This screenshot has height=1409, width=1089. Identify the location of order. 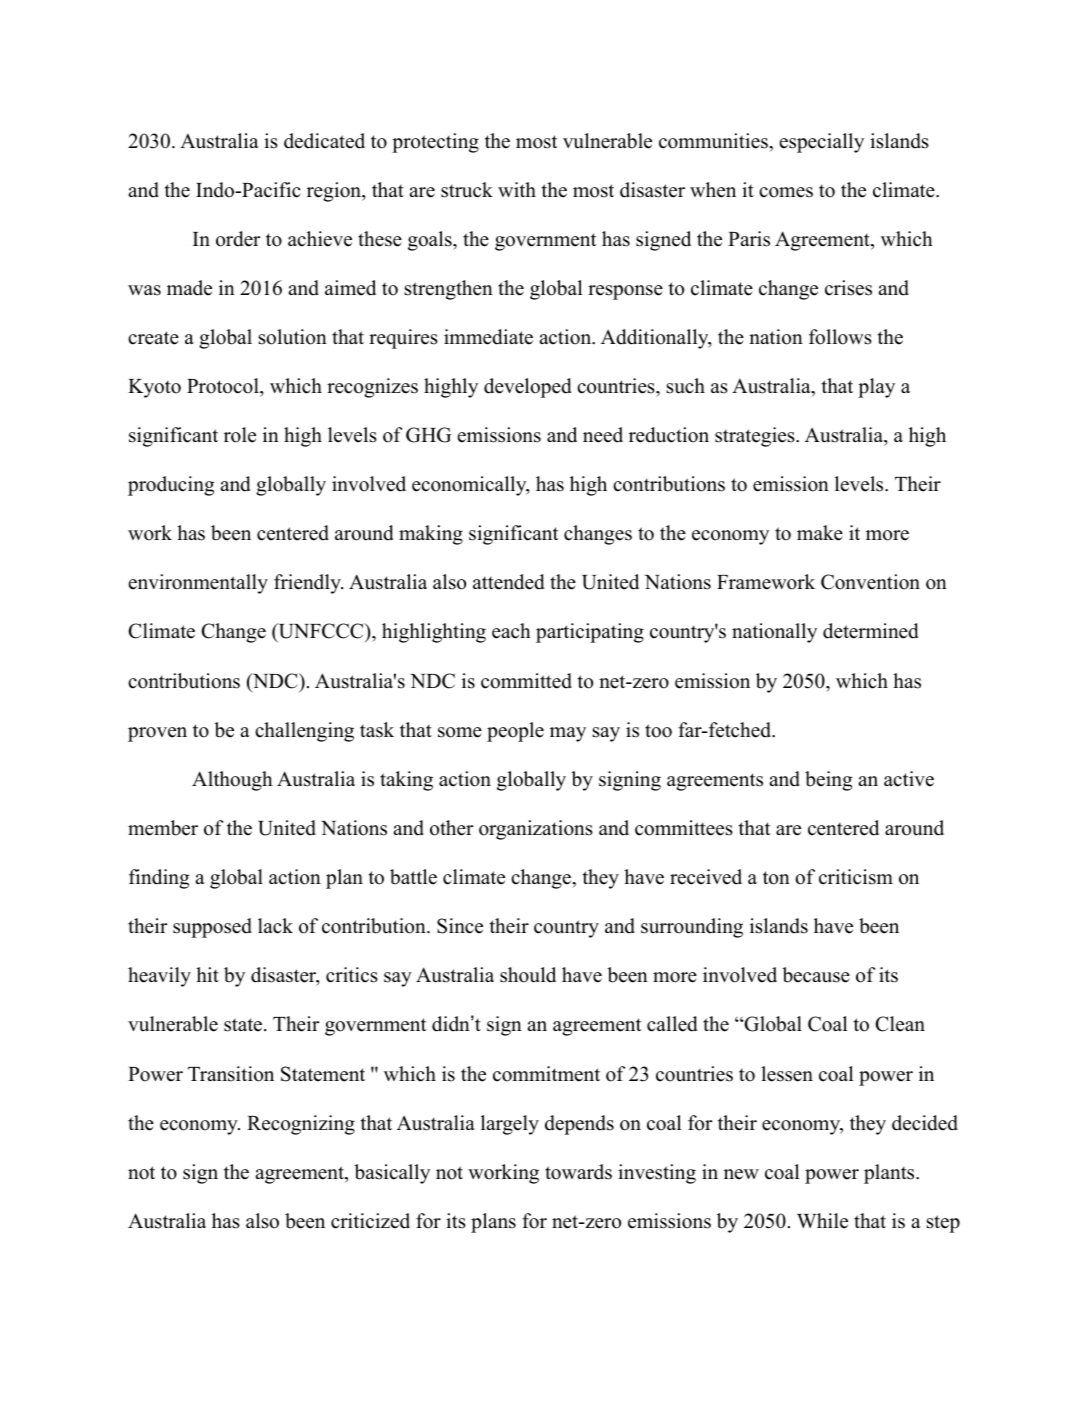
(238, 239).
